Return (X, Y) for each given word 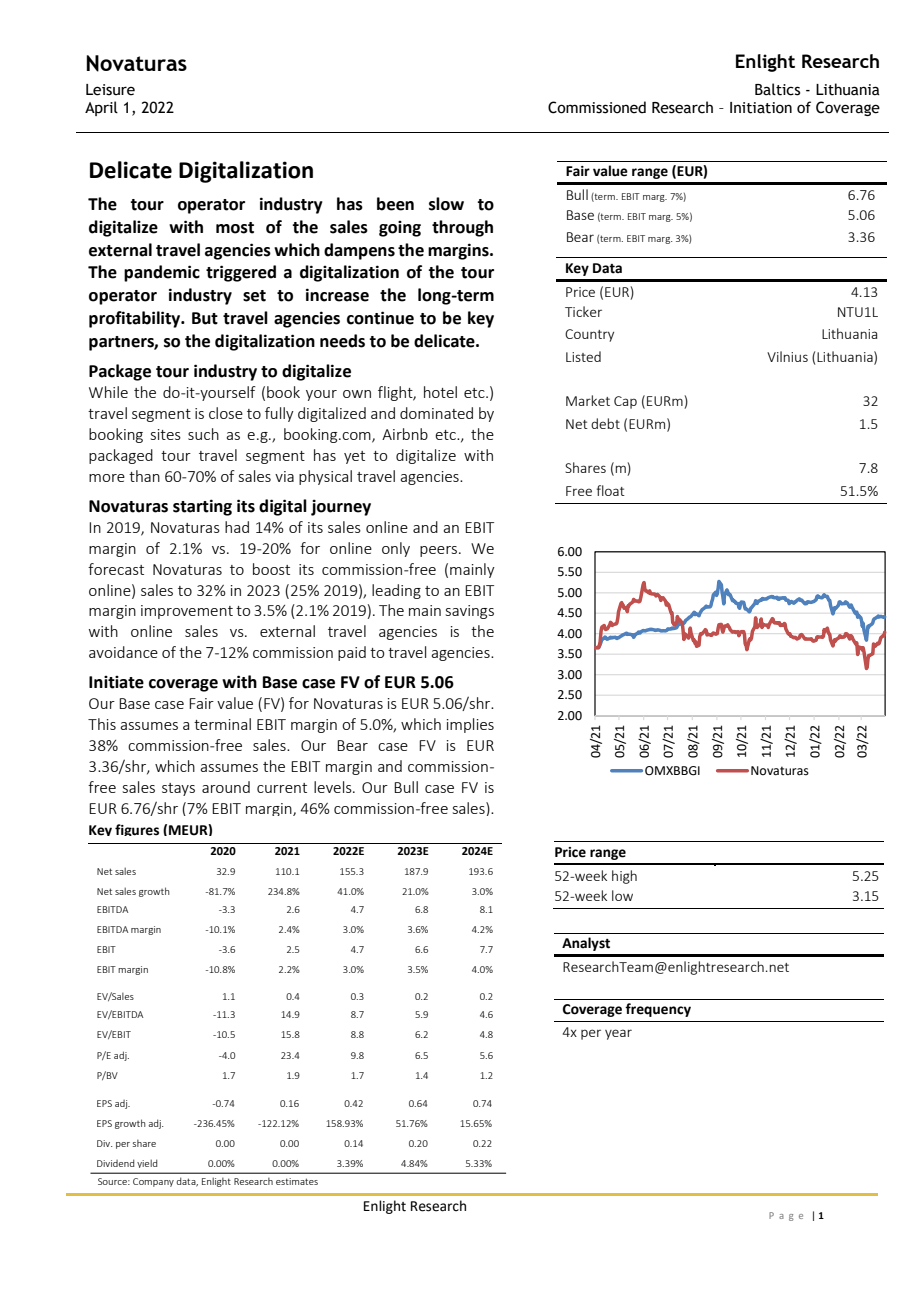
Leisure (110, 90)
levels (334, 787)
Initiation (761, 108)
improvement (187, 612)
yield (147, 1163)
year (618, 1034)
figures (137, 830)
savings (470, 612)
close (226, 413)
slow (446, 204)
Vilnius (787, 356)
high (624, 877)
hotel (440, 392)
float (611, 490)
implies (470, 725)
